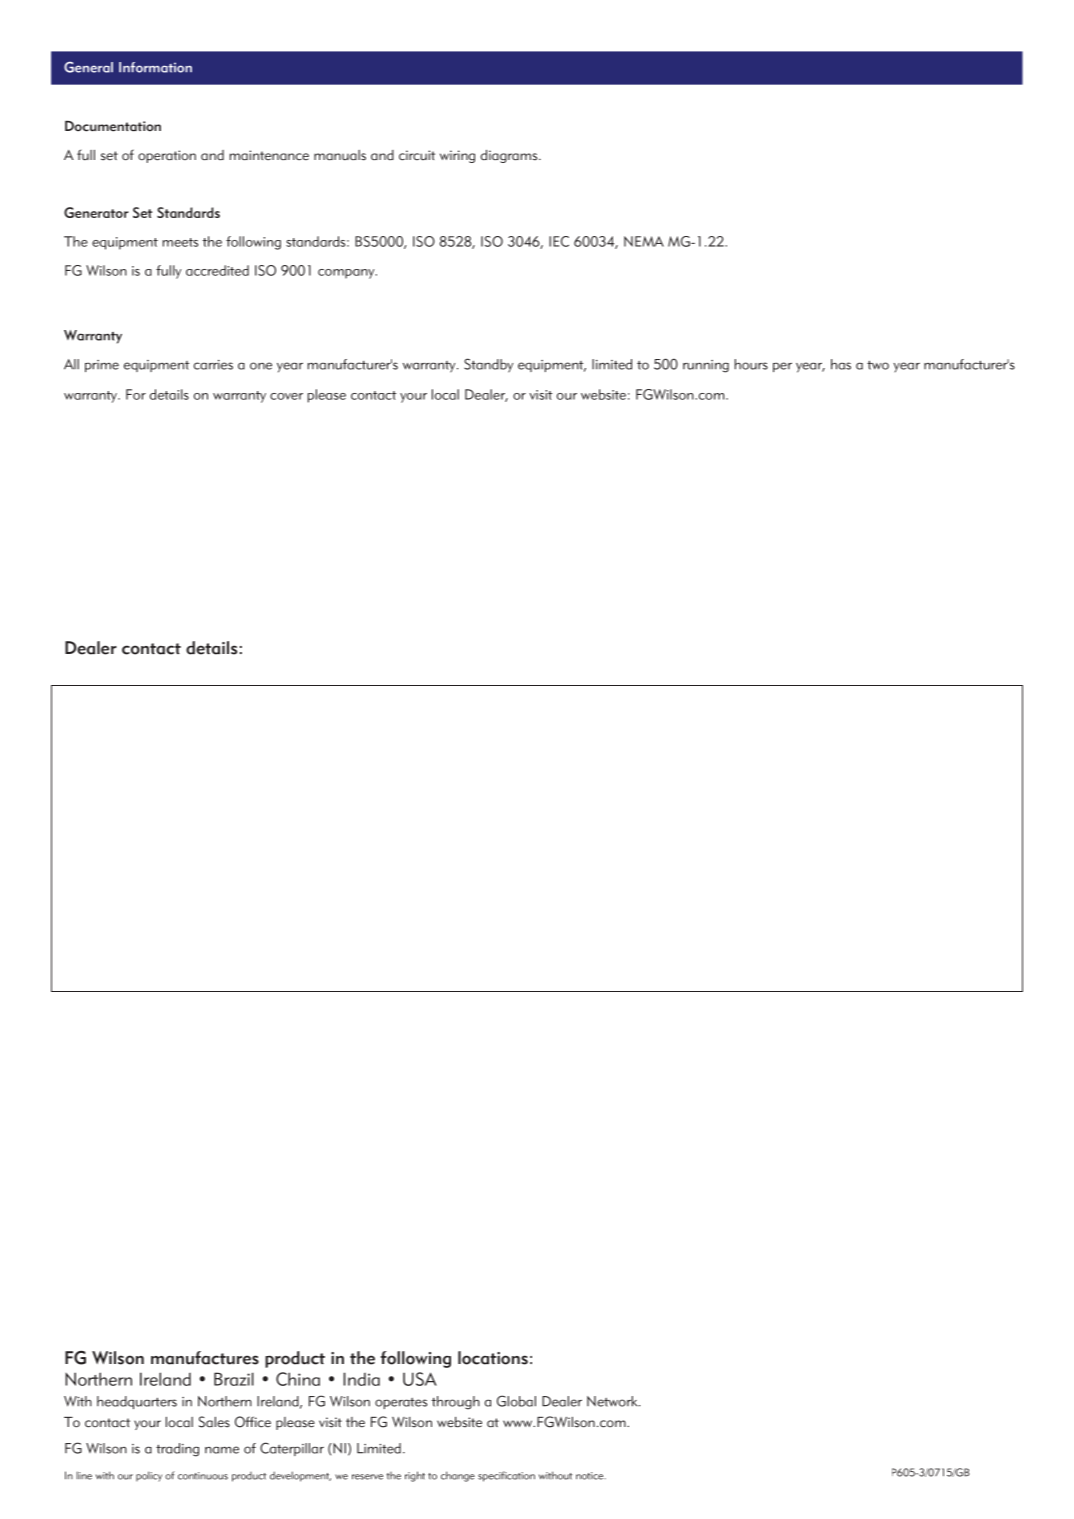 The width and height of the page is (1074, 1519). Describe the element at coordinates (516, 1401) in the page. I see `Global` at that location.
